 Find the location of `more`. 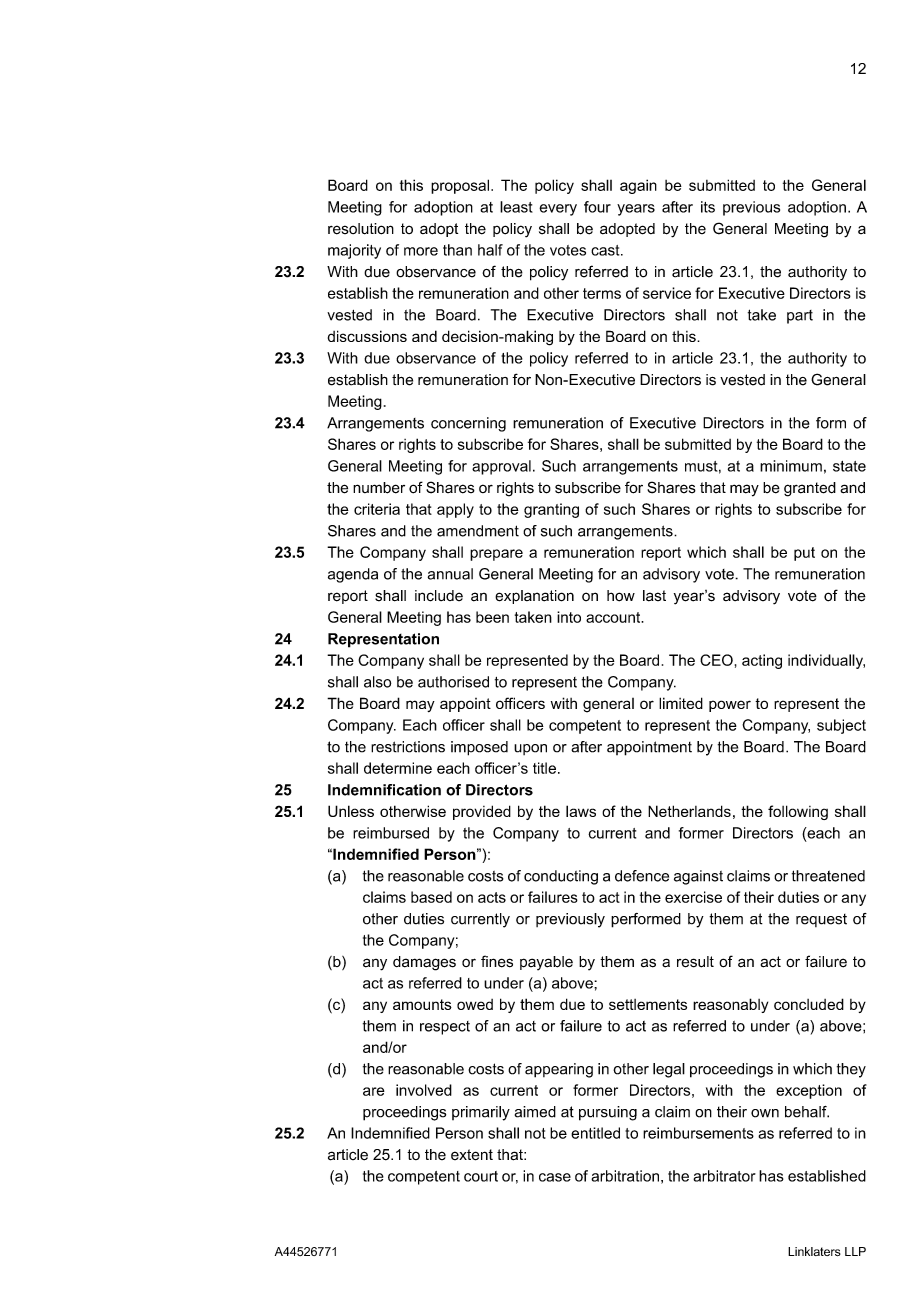

more is located at coordinates (421, 251).
